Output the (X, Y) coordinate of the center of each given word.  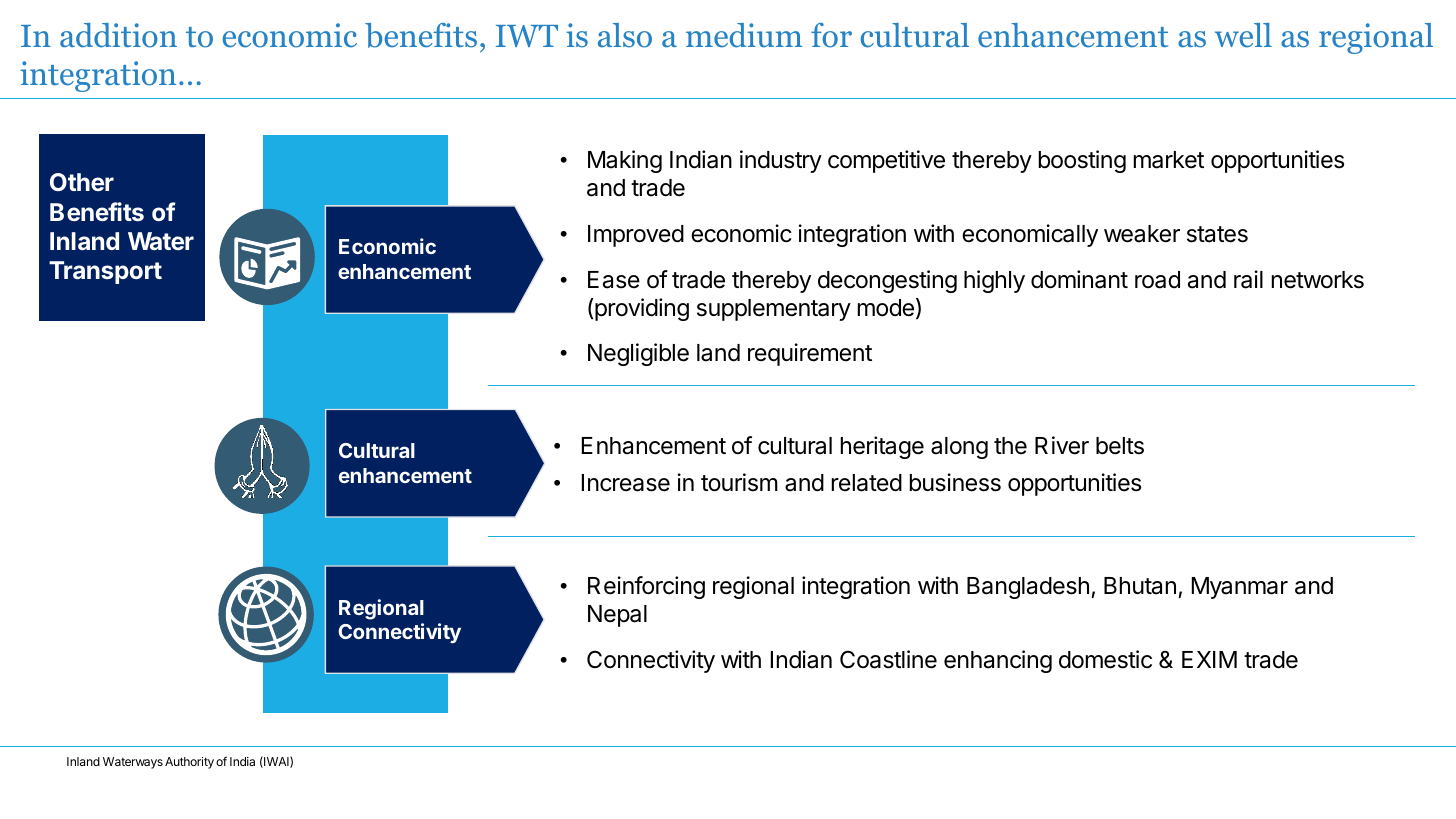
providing (641, 309)
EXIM (1209, 659)
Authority (189, 763)
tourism (739, 482)
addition (118, 35)
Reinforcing (646, 587)
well (1243, 35)
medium (744, 35)
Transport (105, 272)
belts (1120, 446)
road (1157, 280)
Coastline (888, 659)
